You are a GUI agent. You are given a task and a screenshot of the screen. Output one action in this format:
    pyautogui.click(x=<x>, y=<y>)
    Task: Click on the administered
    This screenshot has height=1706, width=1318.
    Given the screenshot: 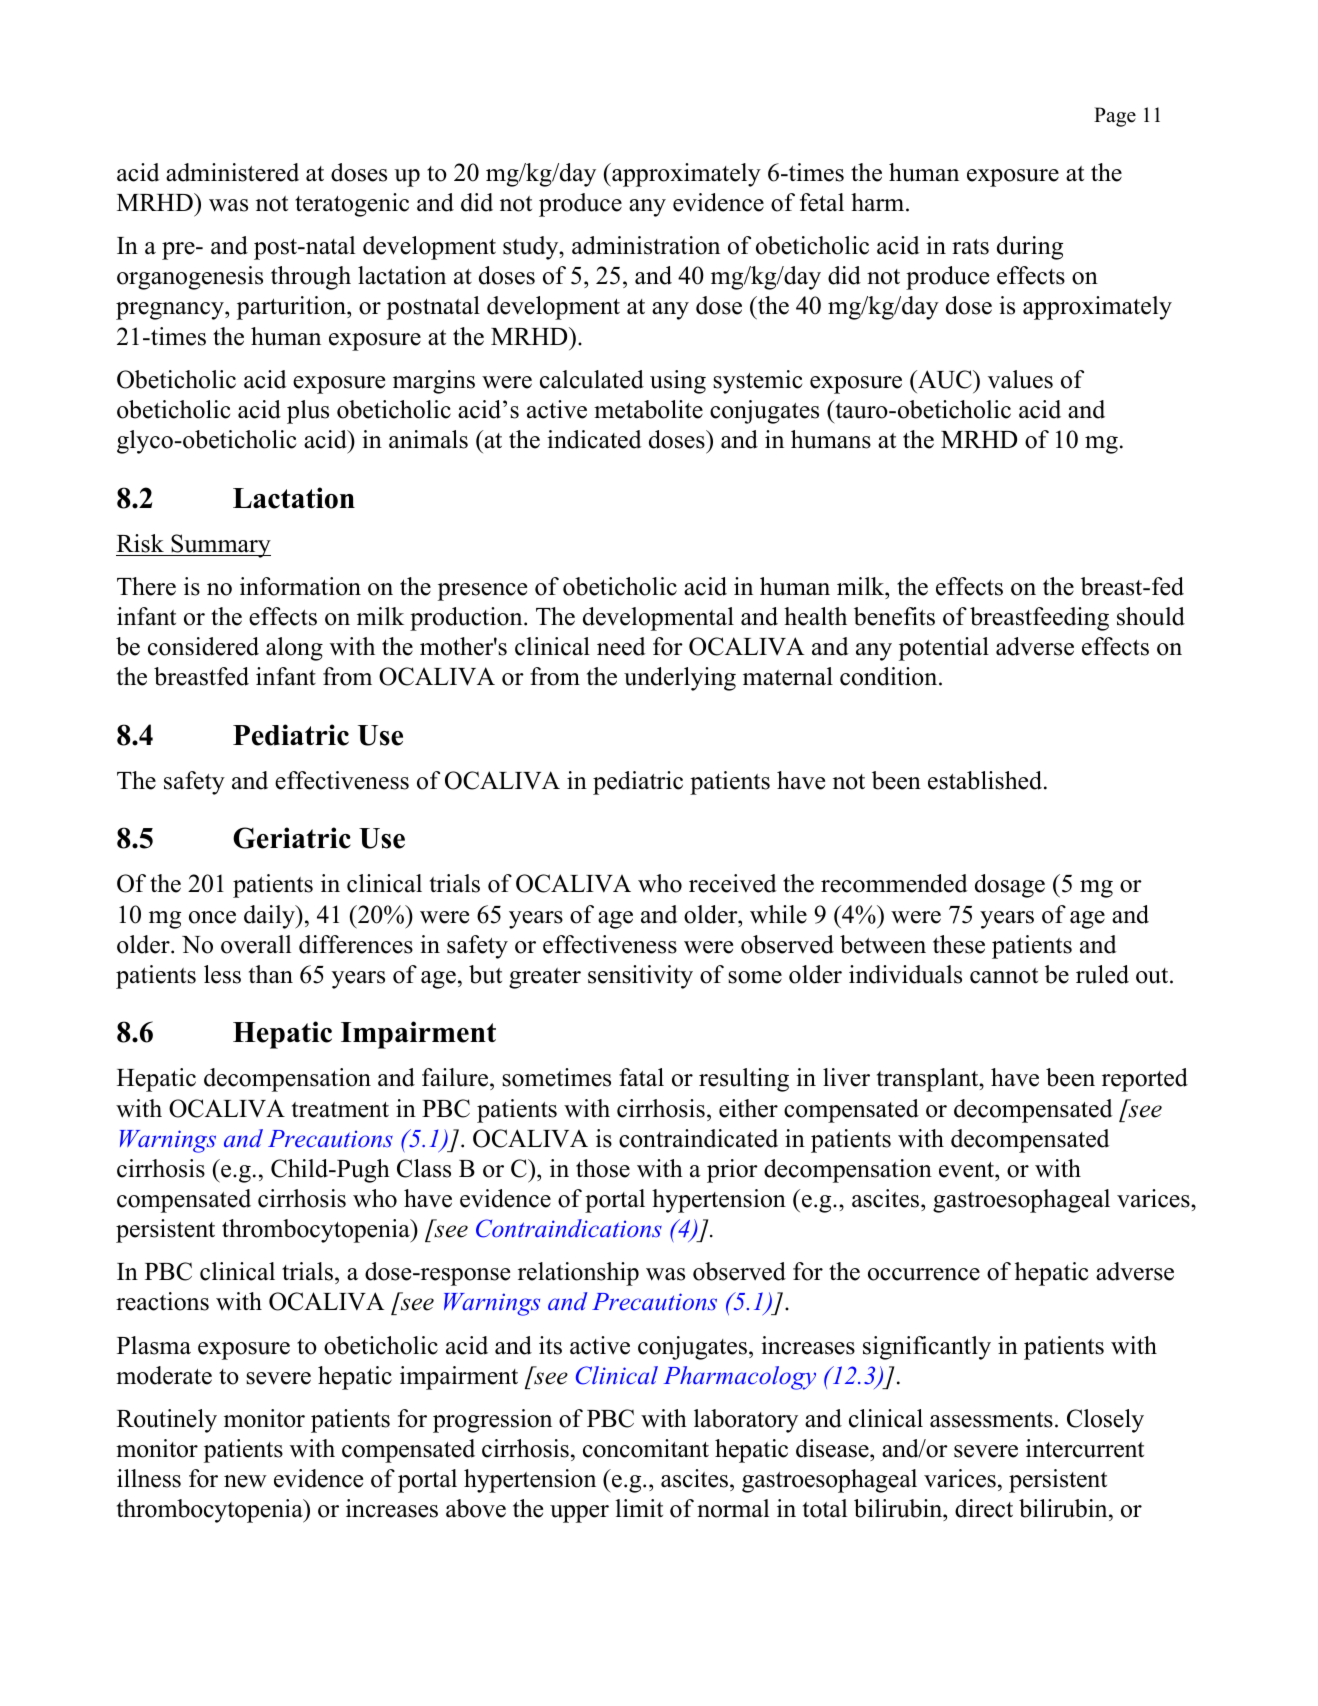 What is the action you would take?
    pyautogui.click(x=232, y=172)
